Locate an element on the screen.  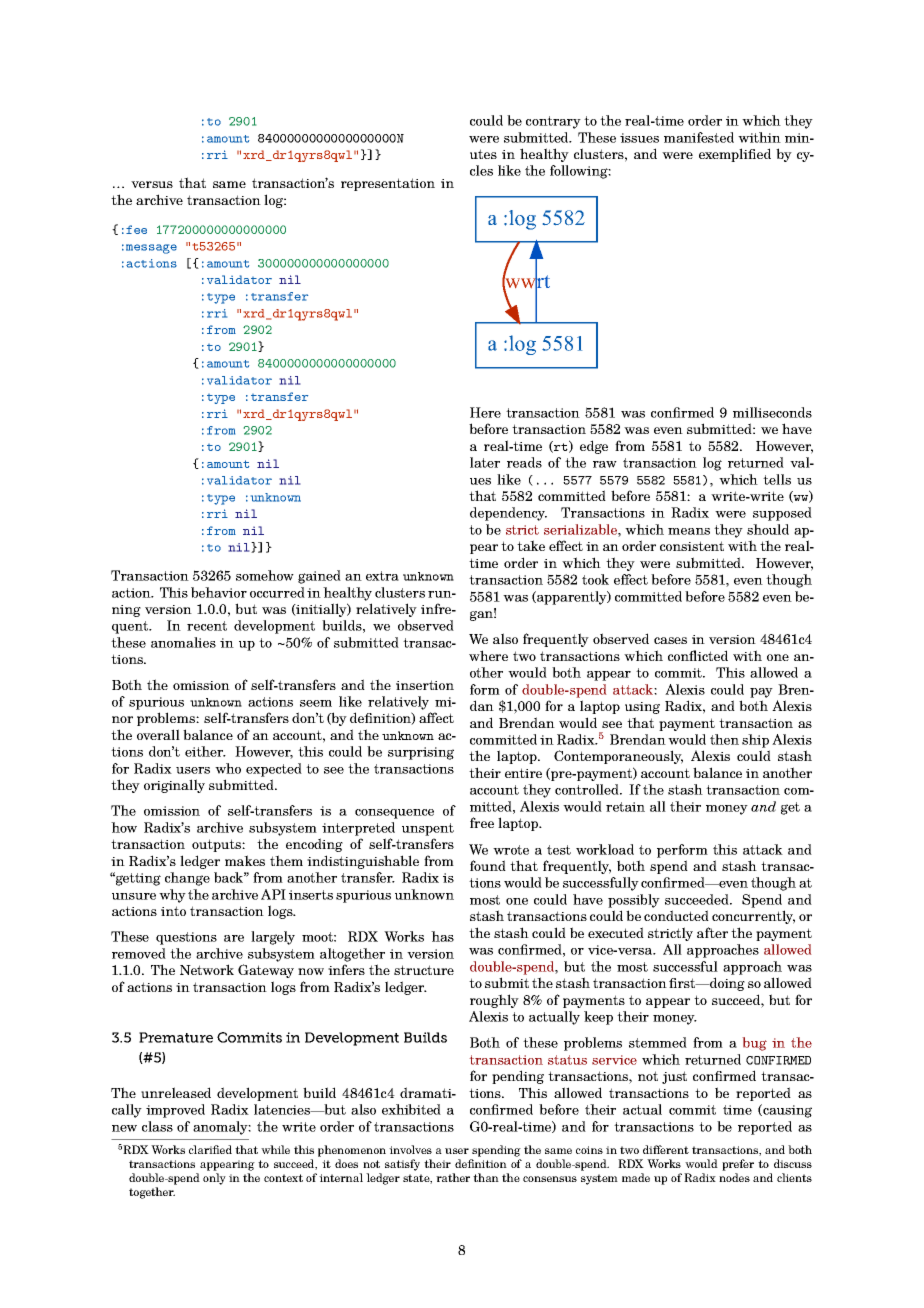
clarified is located at coordinates (210, 1149).
